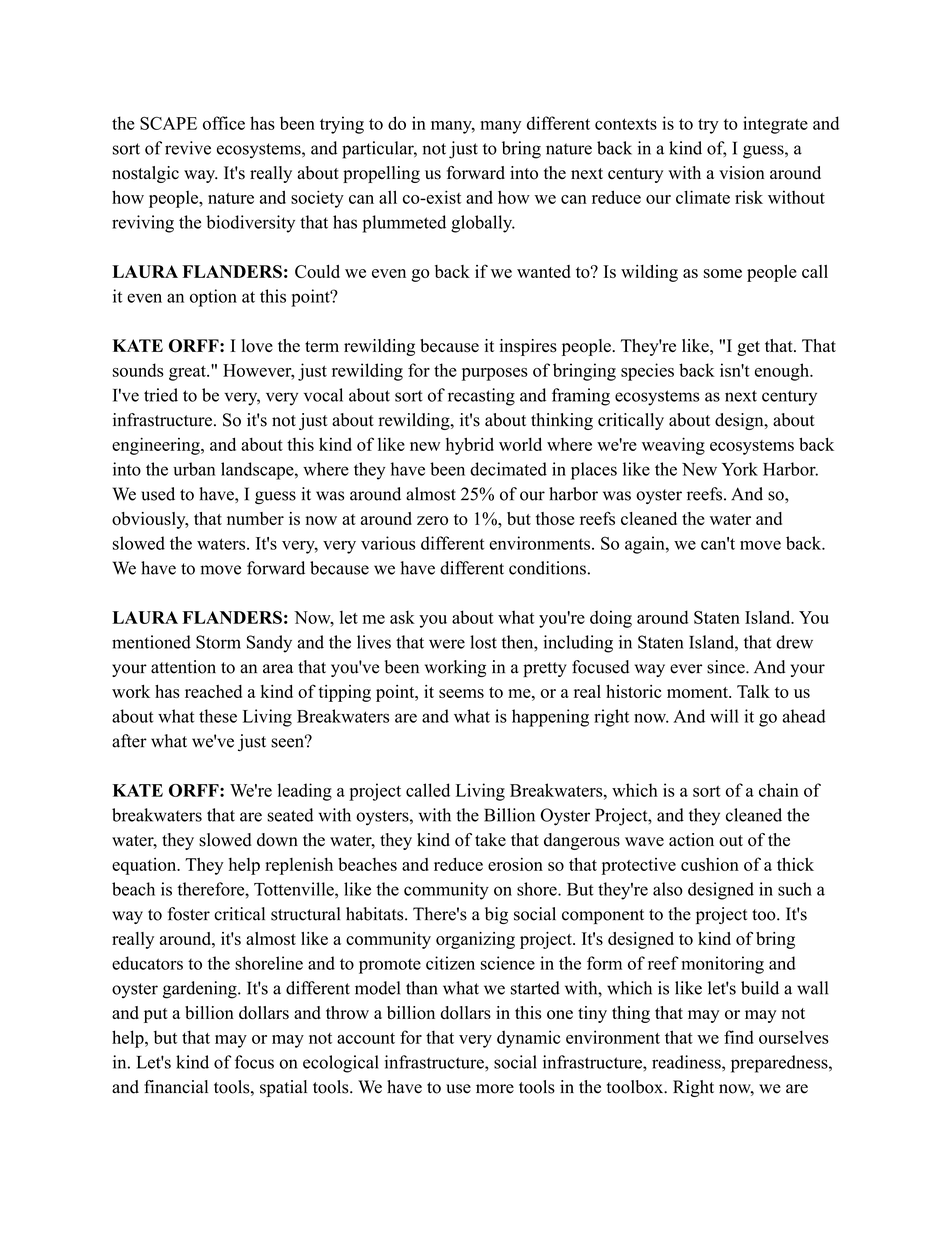 The height and width of the screenshot is (1233, 952). What do you see at coordinates (188, 148) in the screenshot?
I see `revive` at bounding box center [188, 148].
